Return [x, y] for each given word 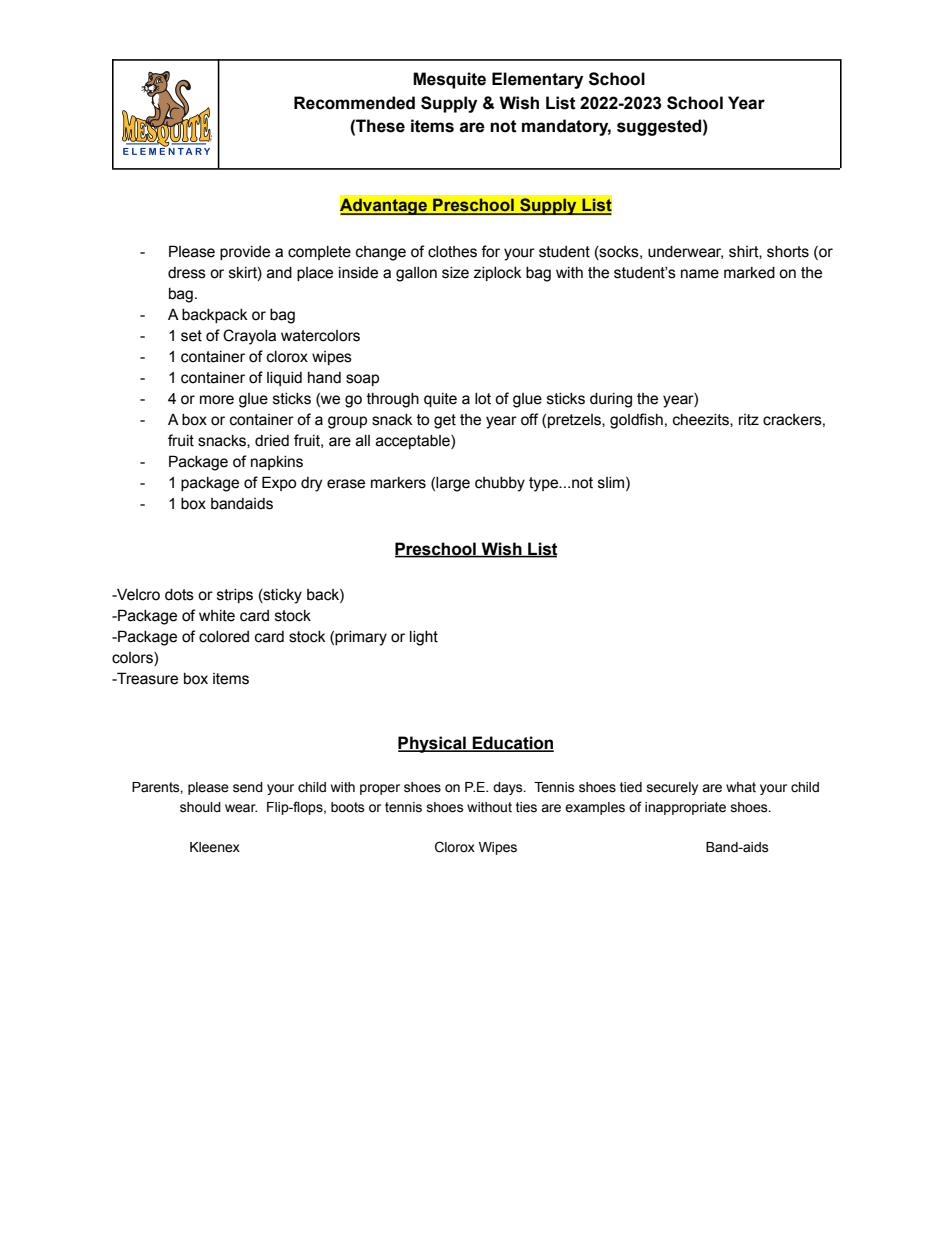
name [700, 274]
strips [235, 596]
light [424, 638]
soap [362, 380]
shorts [788, 252]
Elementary [537, 80]
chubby [500, 484]
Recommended [354, 103]
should [200, 807]
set [191, 336]
